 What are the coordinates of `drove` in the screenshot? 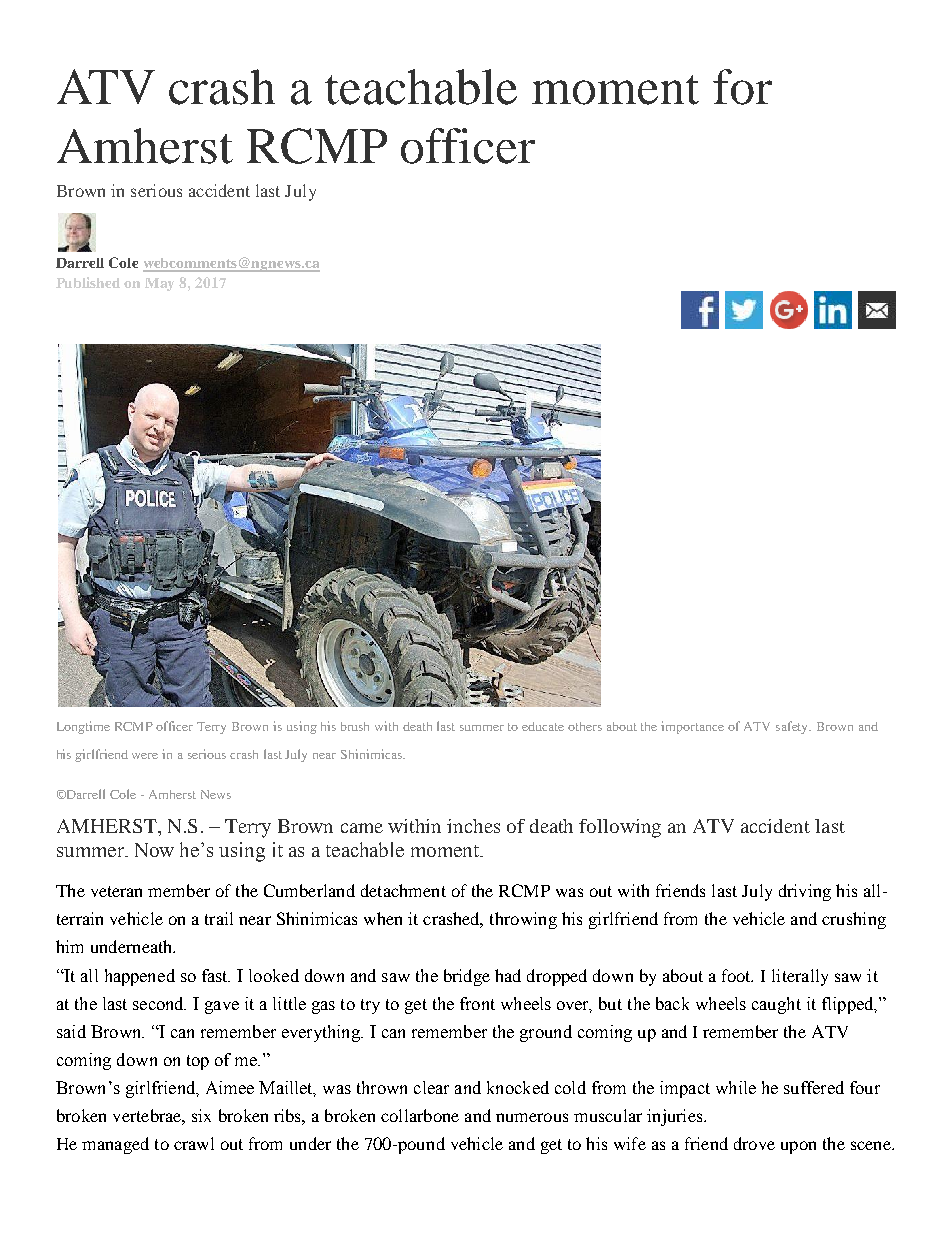 It's located at (754, 1143).
